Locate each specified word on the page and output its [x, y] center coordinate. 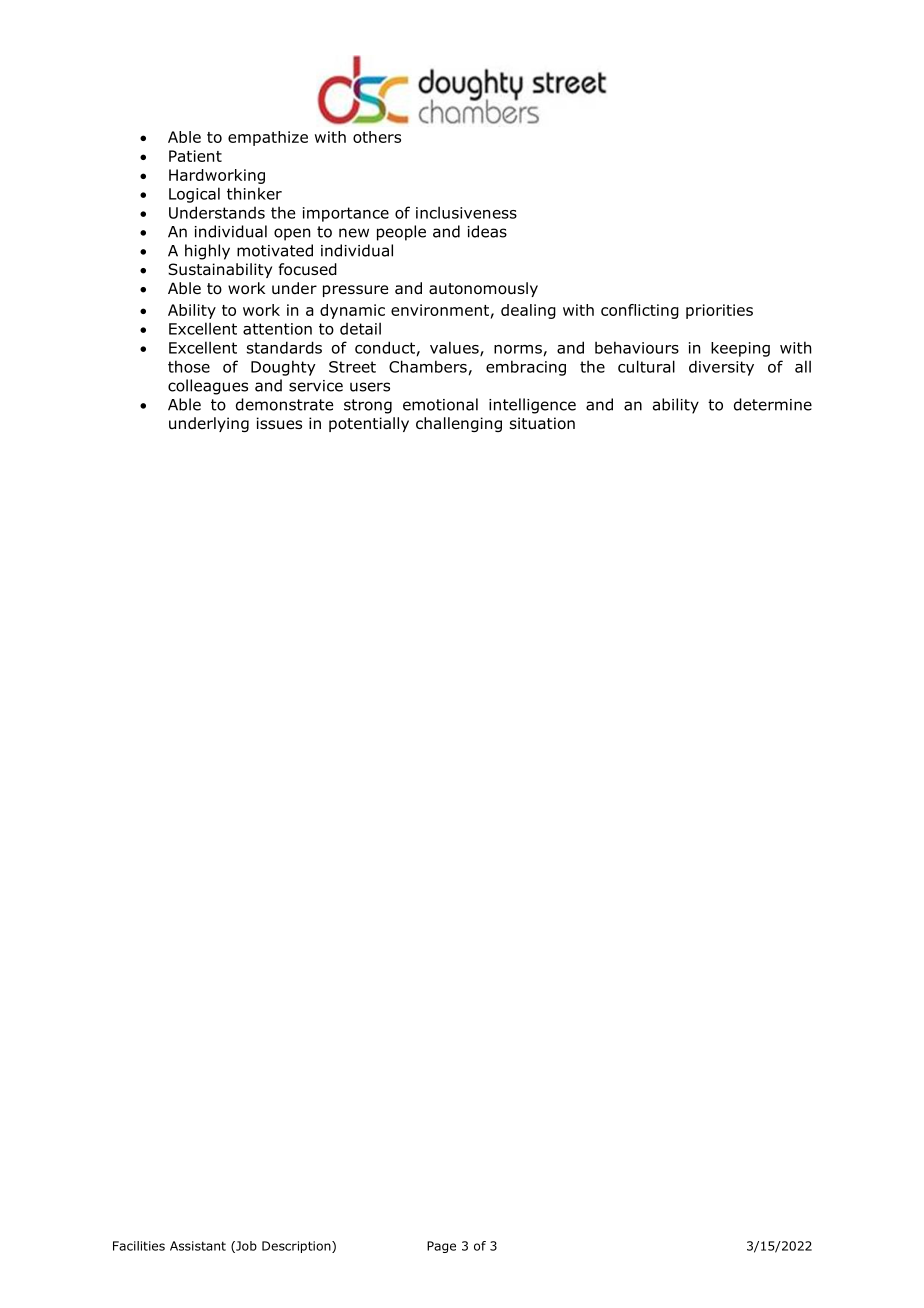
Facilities [139, 1246]
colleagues [208, 387]
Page [441, 1247]
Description [297, 1247]
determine [773, 404]
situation [542, 423]
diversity [721, 368]
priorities [719, 311]
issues [279, 423]
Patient [195, 156]
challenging [459, 424]
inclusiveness [466, 212]
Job [245, 1247]
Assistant [198, 1246]
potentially [369, 424]
